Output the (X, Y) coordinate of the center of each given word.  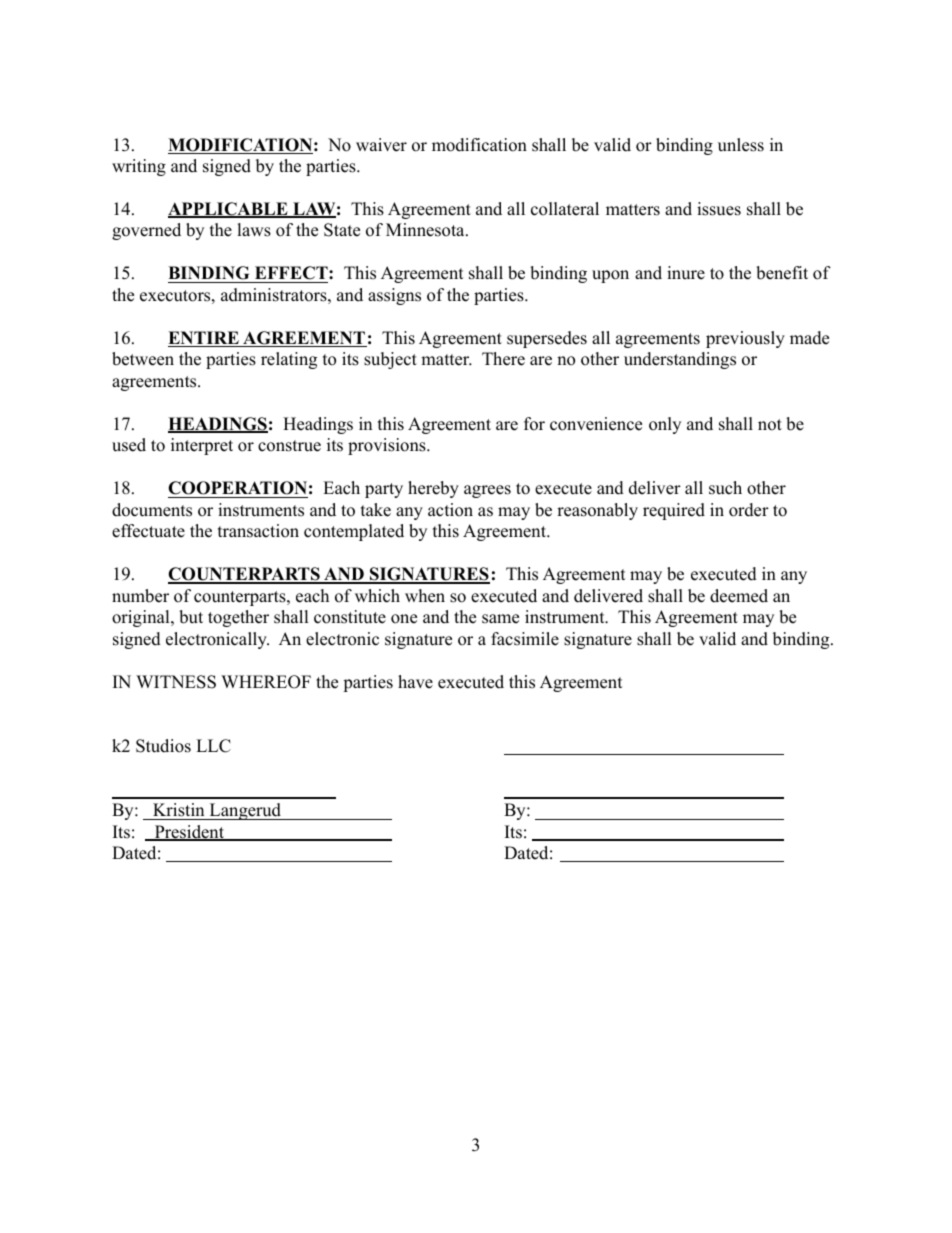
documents (152, 510)
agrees (487, 491)
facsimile (525, 639)
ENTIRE (204, 339)
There (503, 359)
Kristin (179, 811)
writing (139, 167)
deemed (739, 596)
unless (741, 145)
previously (745, 339)
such (725, 488)
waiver (381, 145)
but (191, 617)
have (415, 682)
